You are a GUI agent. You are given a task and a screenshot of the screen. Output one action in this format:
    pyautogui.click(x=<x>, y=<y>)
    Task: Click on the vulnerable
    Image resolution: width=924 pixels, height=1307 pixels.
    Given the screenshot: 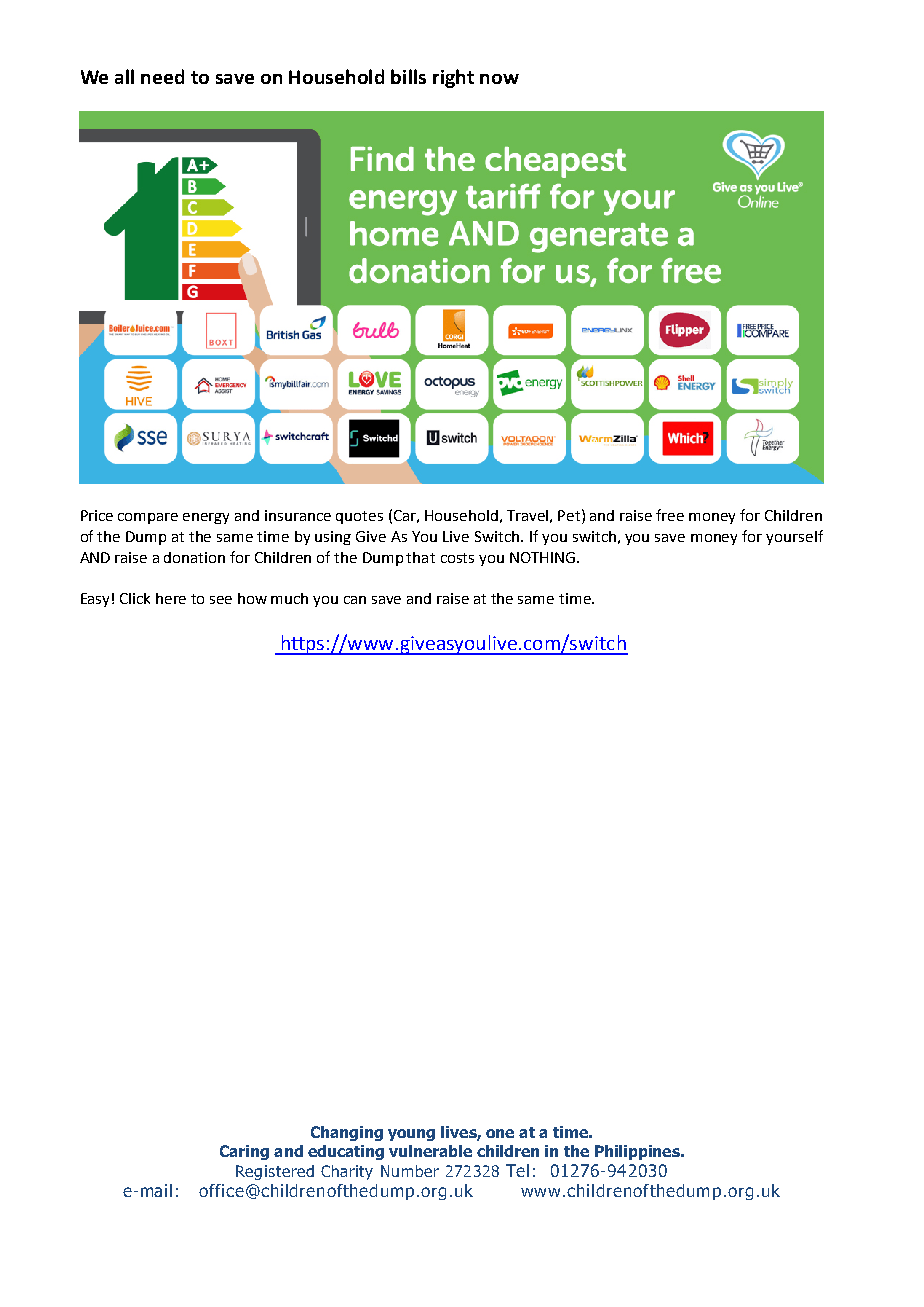 What is the action you would take?
    pyautogui.click(x=430, y=1151)
